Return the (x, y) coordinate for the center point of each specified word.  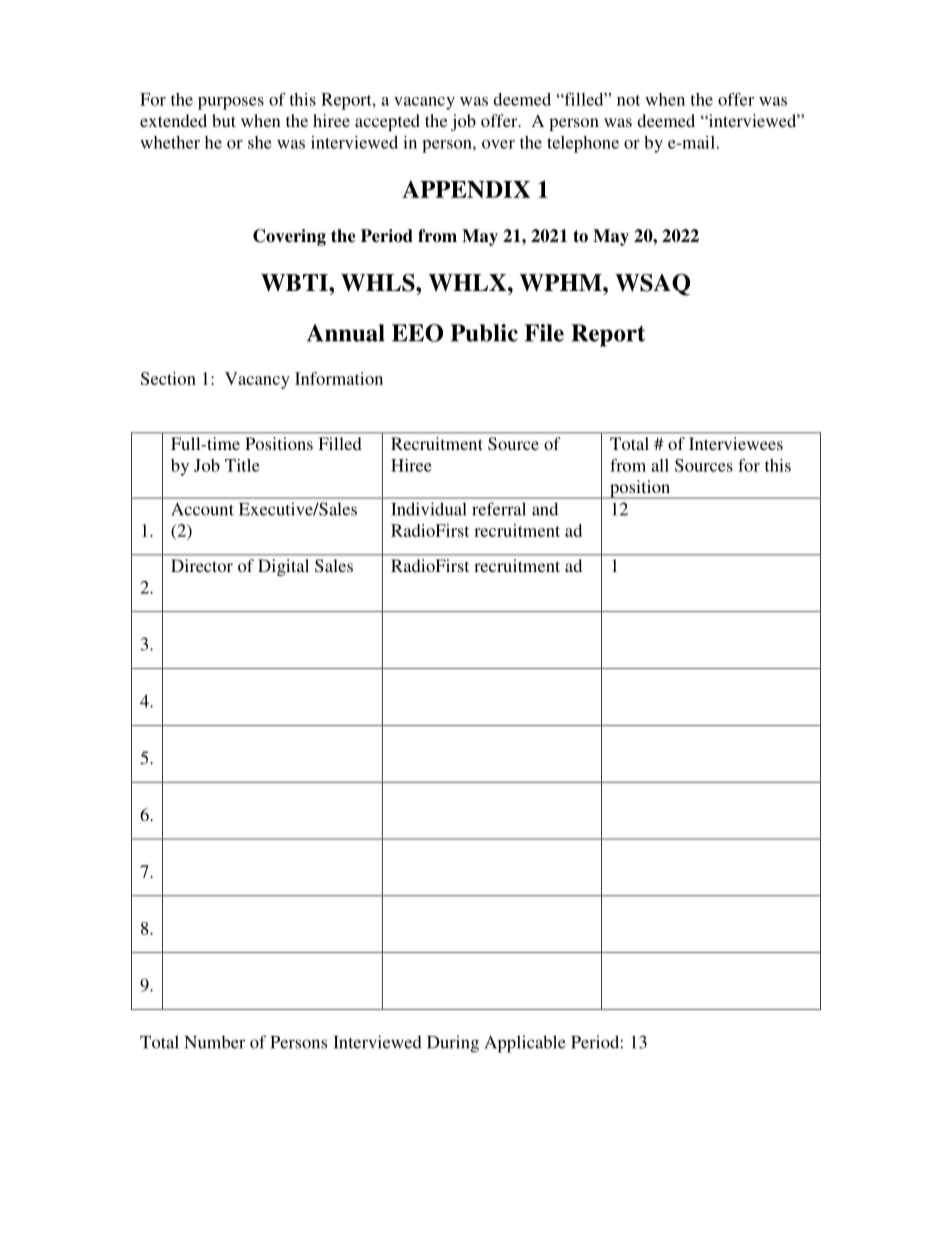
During (453, 1044)
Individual (429, 509)
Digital (283, 567)
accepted (387, 122)
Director (202, 565)
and (545, 509)
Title (242, 465)
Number (214, 1042)
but (224, 120)
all (660, 465)
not (628, 100)
